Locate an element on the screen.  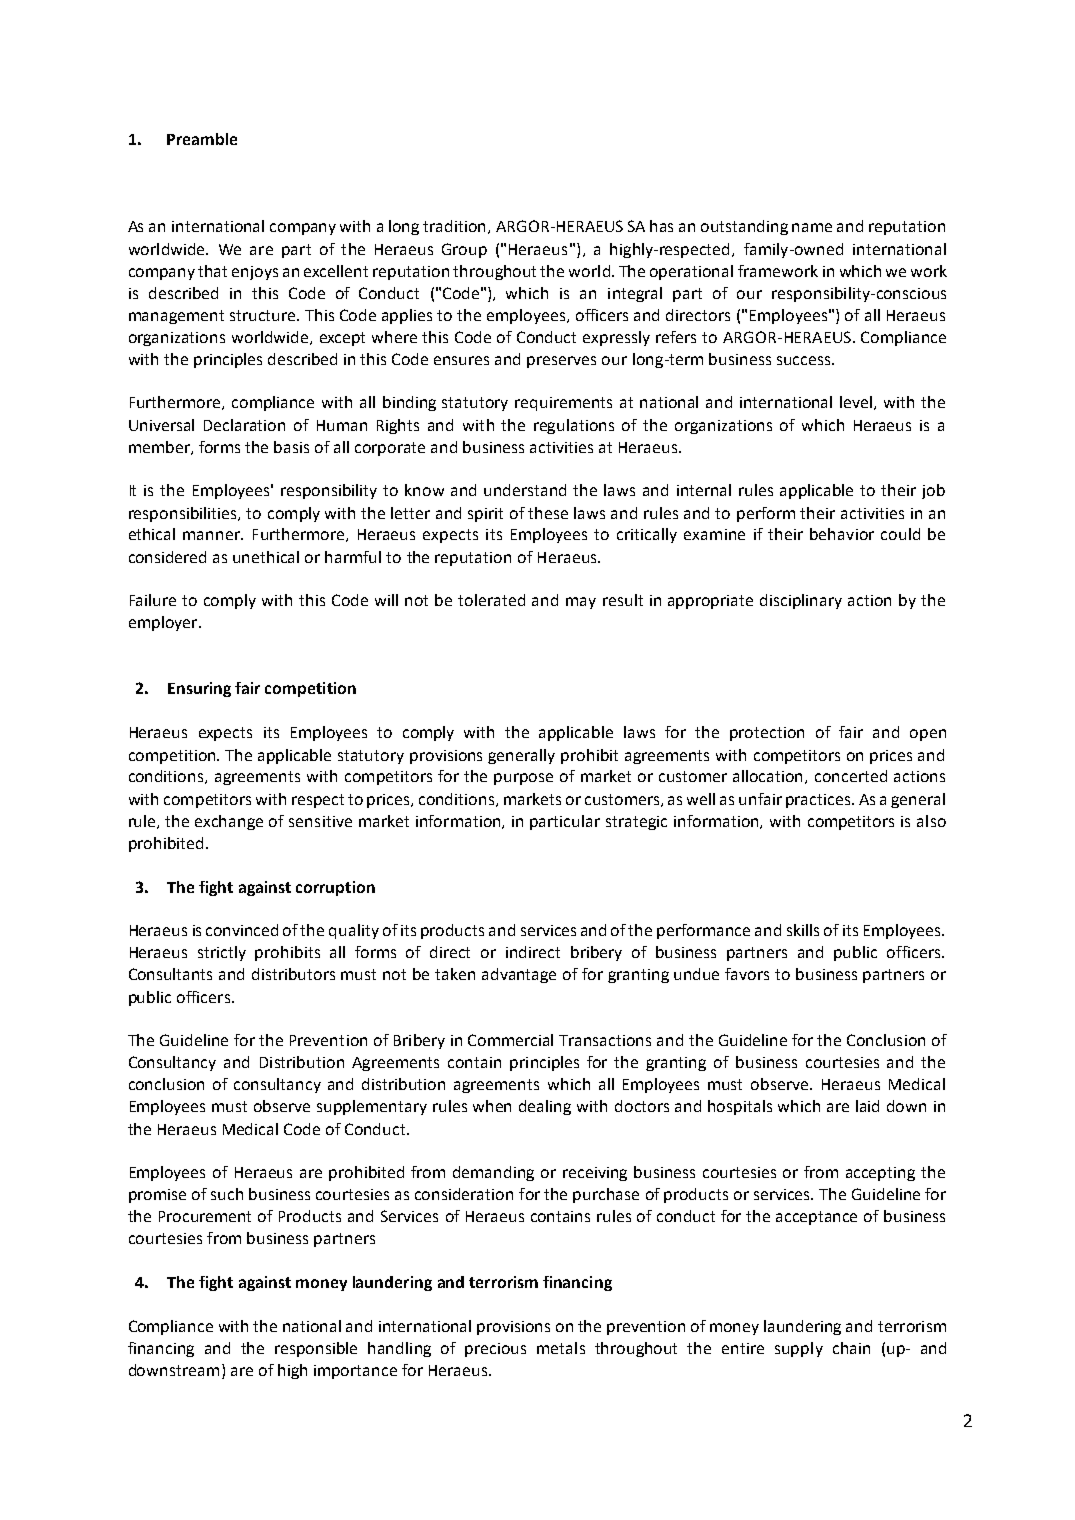
tradition is located at coordinates (456, 227).
